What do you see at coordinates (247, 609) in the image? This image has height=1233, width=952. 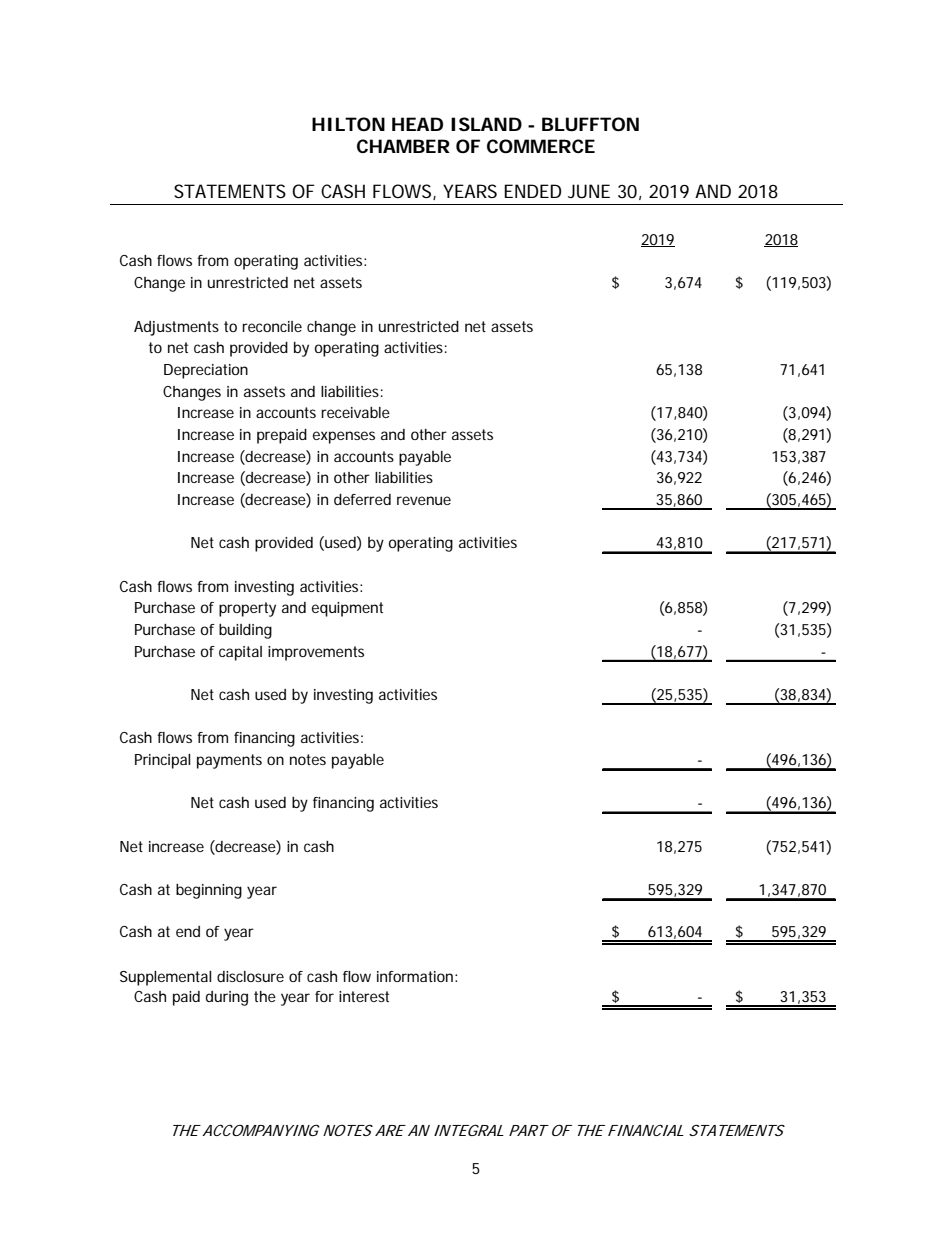 I see `property` at bounding box center [247, 609].
